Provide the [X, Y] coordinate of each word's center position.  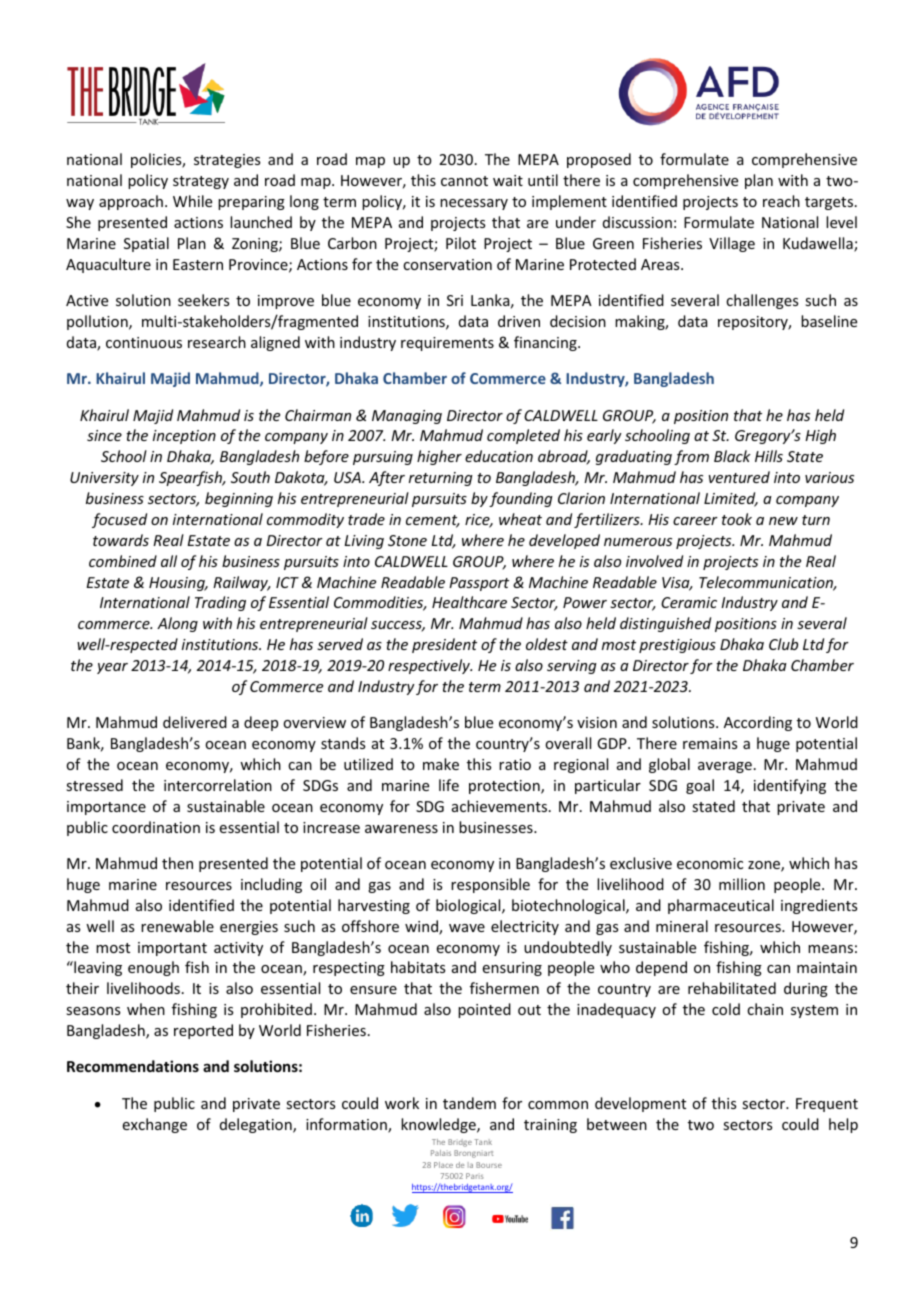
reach [781, 201]
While [192, 201]
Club [783, 644]
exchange [155, 1125]
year [112, 668]
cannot [464, 181]
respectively [430, 666]
